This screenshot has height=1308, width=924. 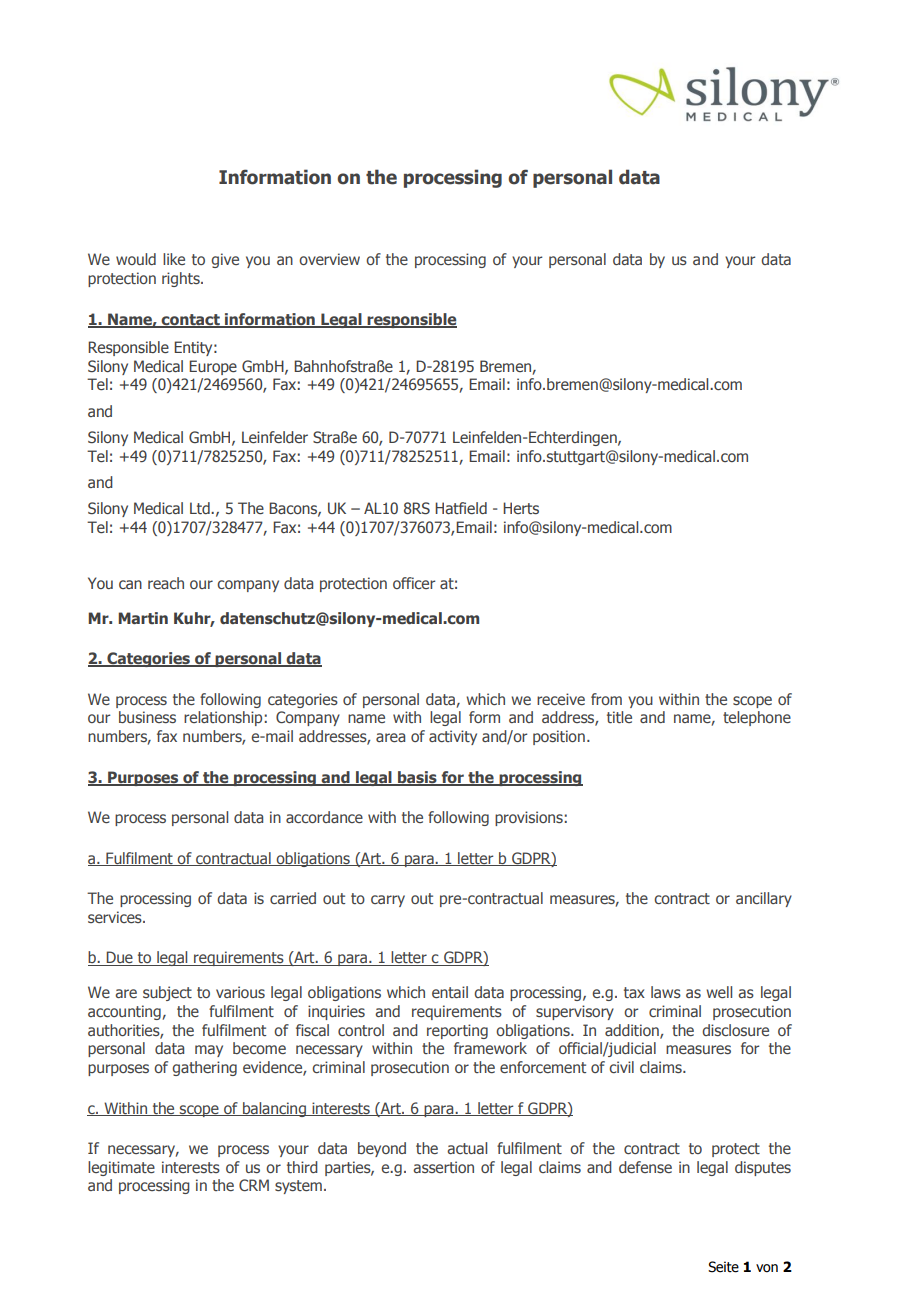 What do you see at coordinates (723, 1267) in the screenshot?
I see `Seite` at bounding box center [723, 1267].
